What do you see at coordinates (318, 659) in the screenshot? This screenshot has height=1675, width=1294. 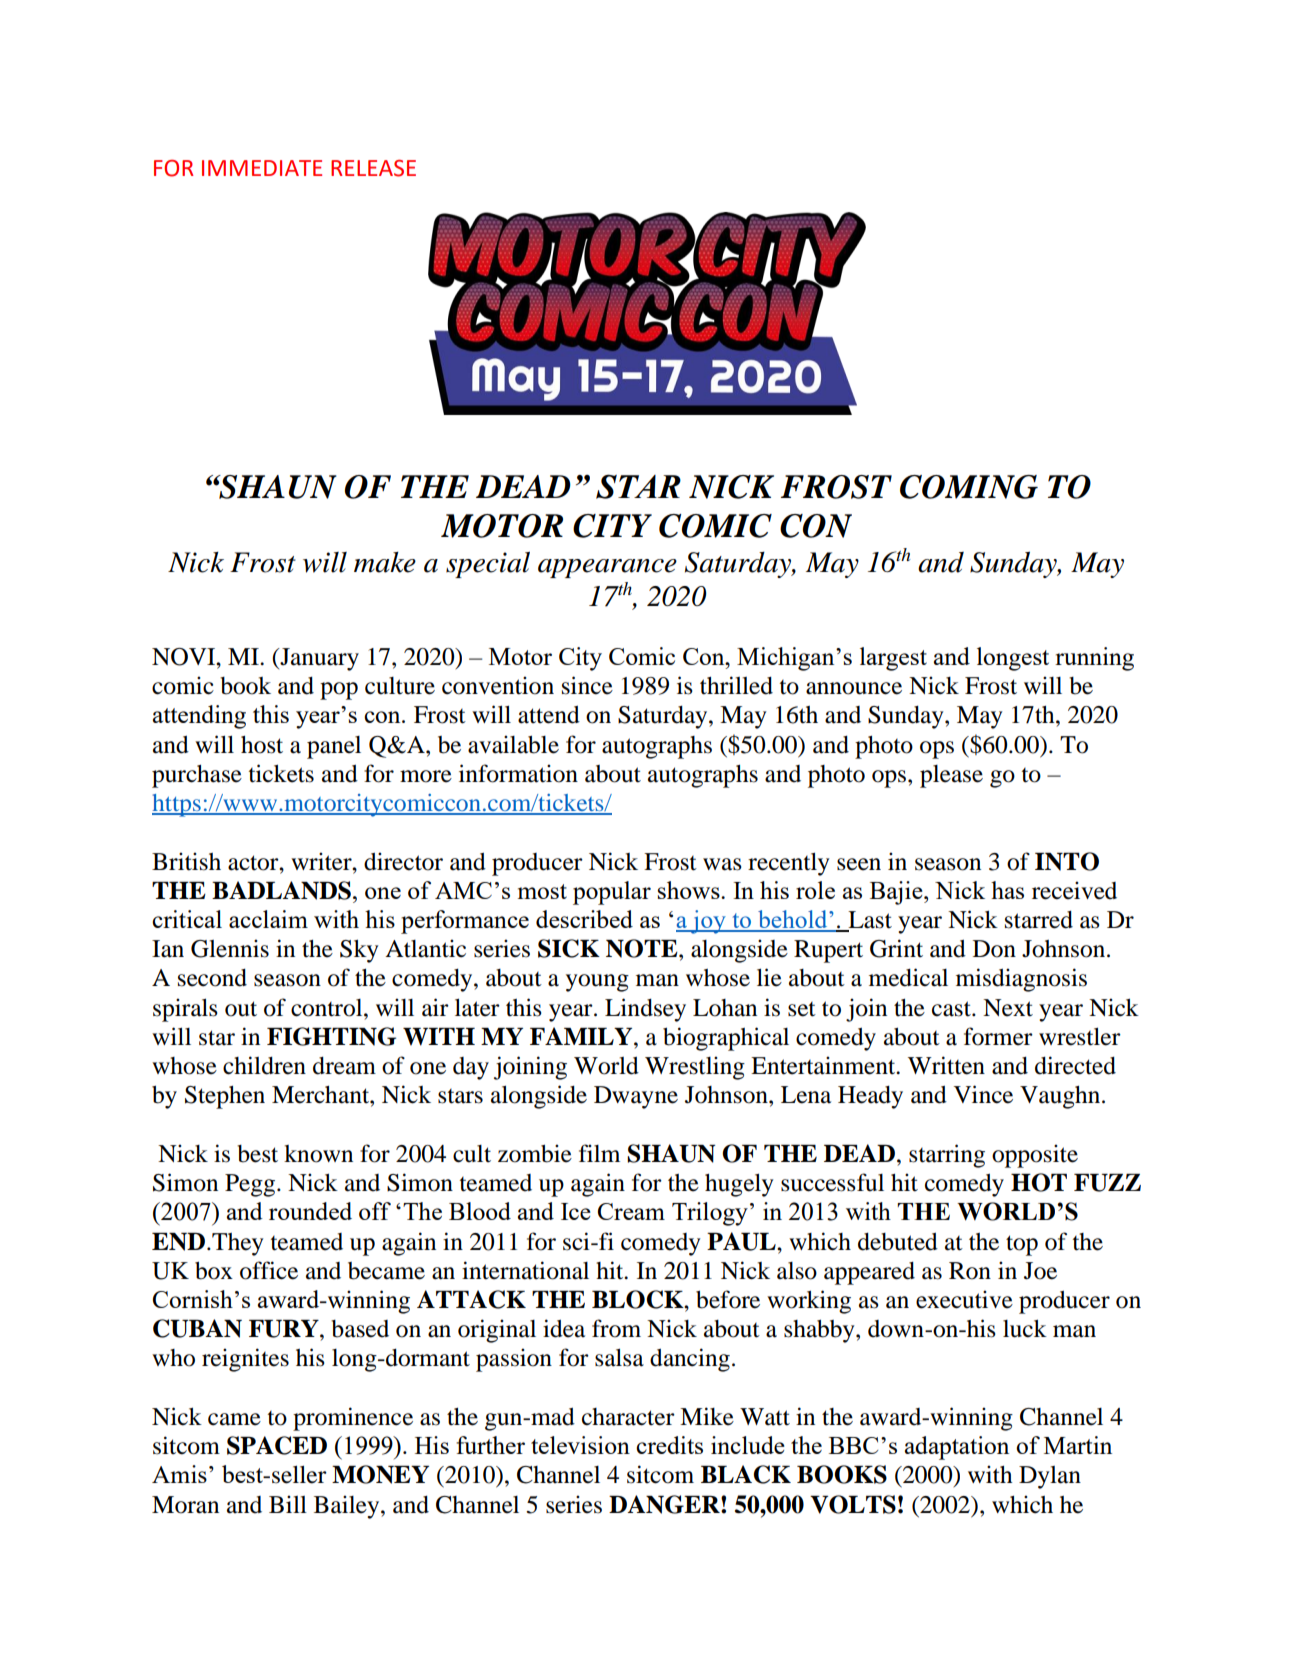 I see `January` at bounding box center [318, 659].
